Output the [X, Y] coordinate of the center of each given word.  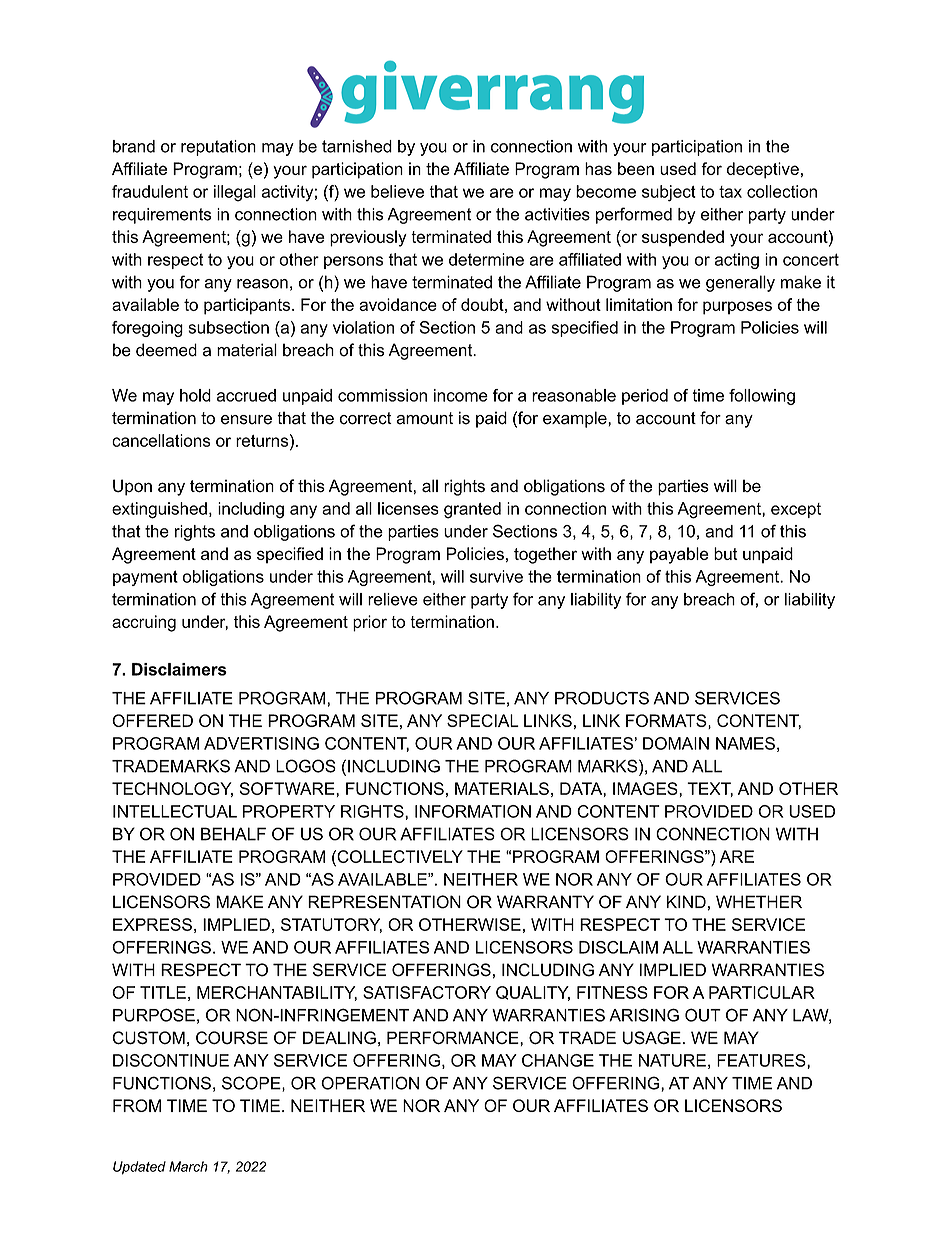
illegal [235, 193]
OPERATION [370, 1083]
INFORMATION [473, 811]
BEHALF [233, 834]
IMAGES [646, 788]
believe [397, 191]
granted [472, 510]
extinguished [159, 510]
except [796, 510]
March [188, 1166]
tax [730, 192]
